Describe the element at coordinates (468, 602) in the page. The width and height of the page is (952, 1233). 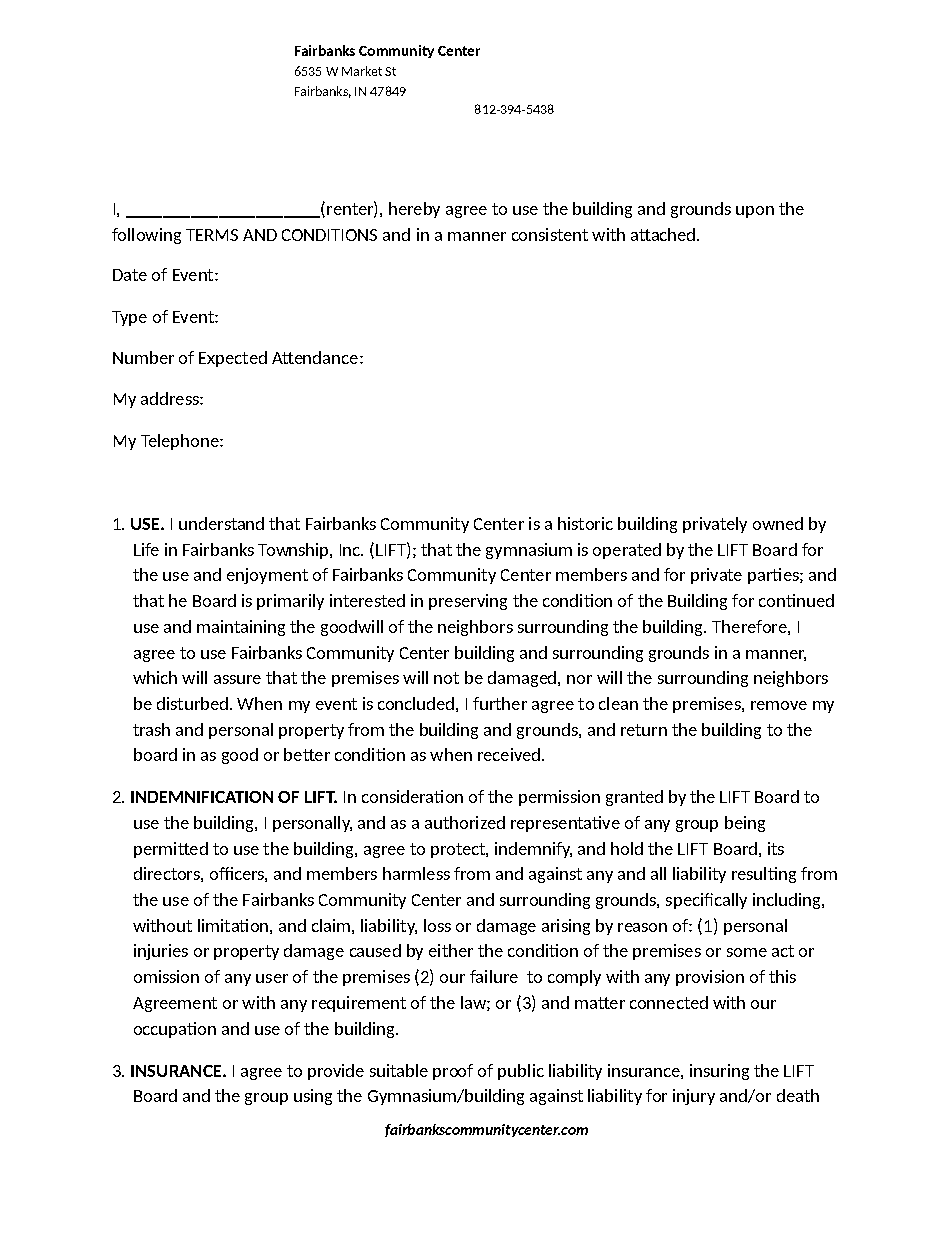
I see `preserving` at that location.
